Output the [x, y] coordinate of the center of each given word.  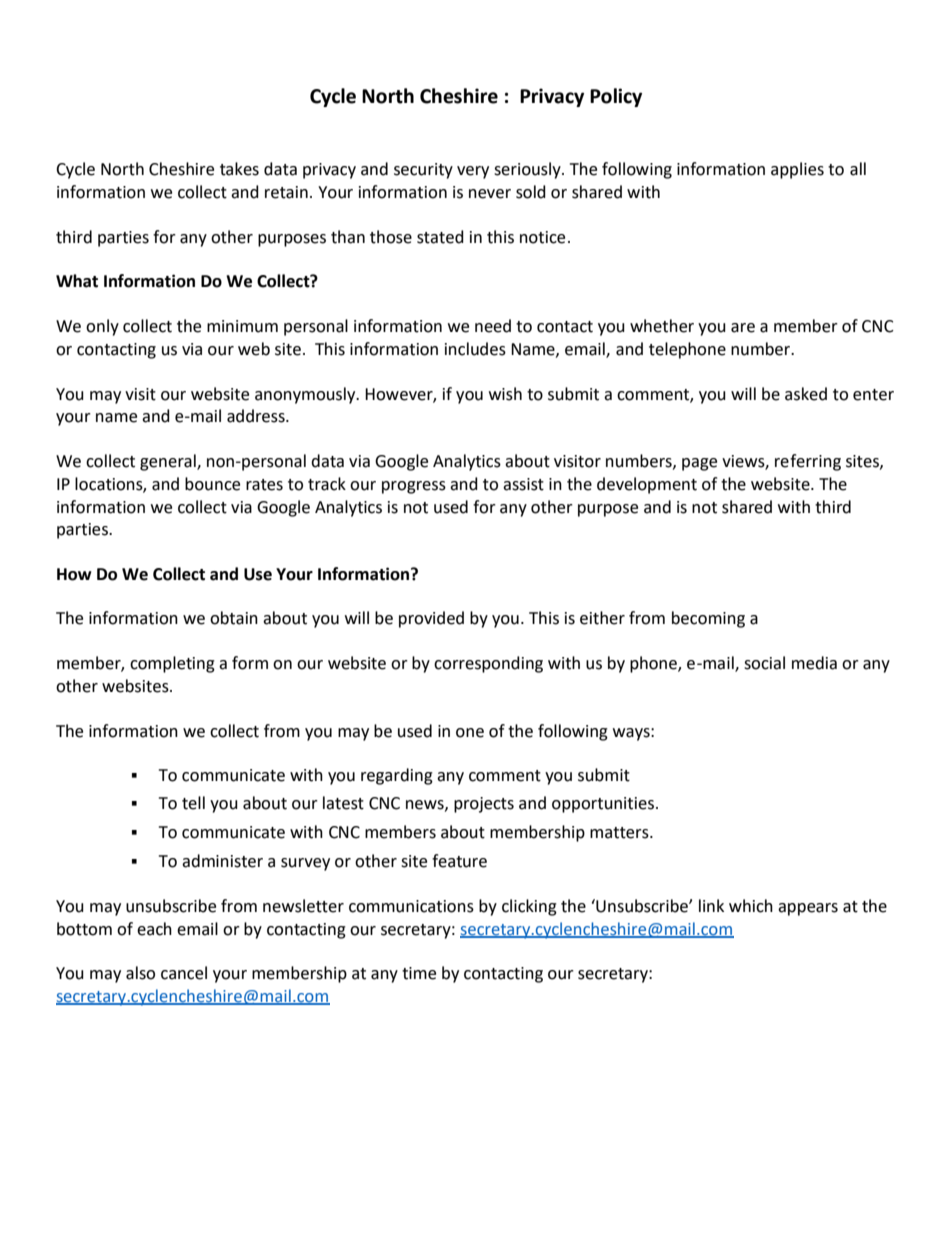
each [154, 929]
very [473, 172]
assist [523, 484]
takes [239, 169]
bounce [212, 484]
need [493, 326]
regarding [397, 776]
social [764, 663]
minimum [242, 326]
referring [808, 462]
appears [808, 909]
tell [193, 803]
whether [662, 326]
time [419, 973]
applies [797, 170]
